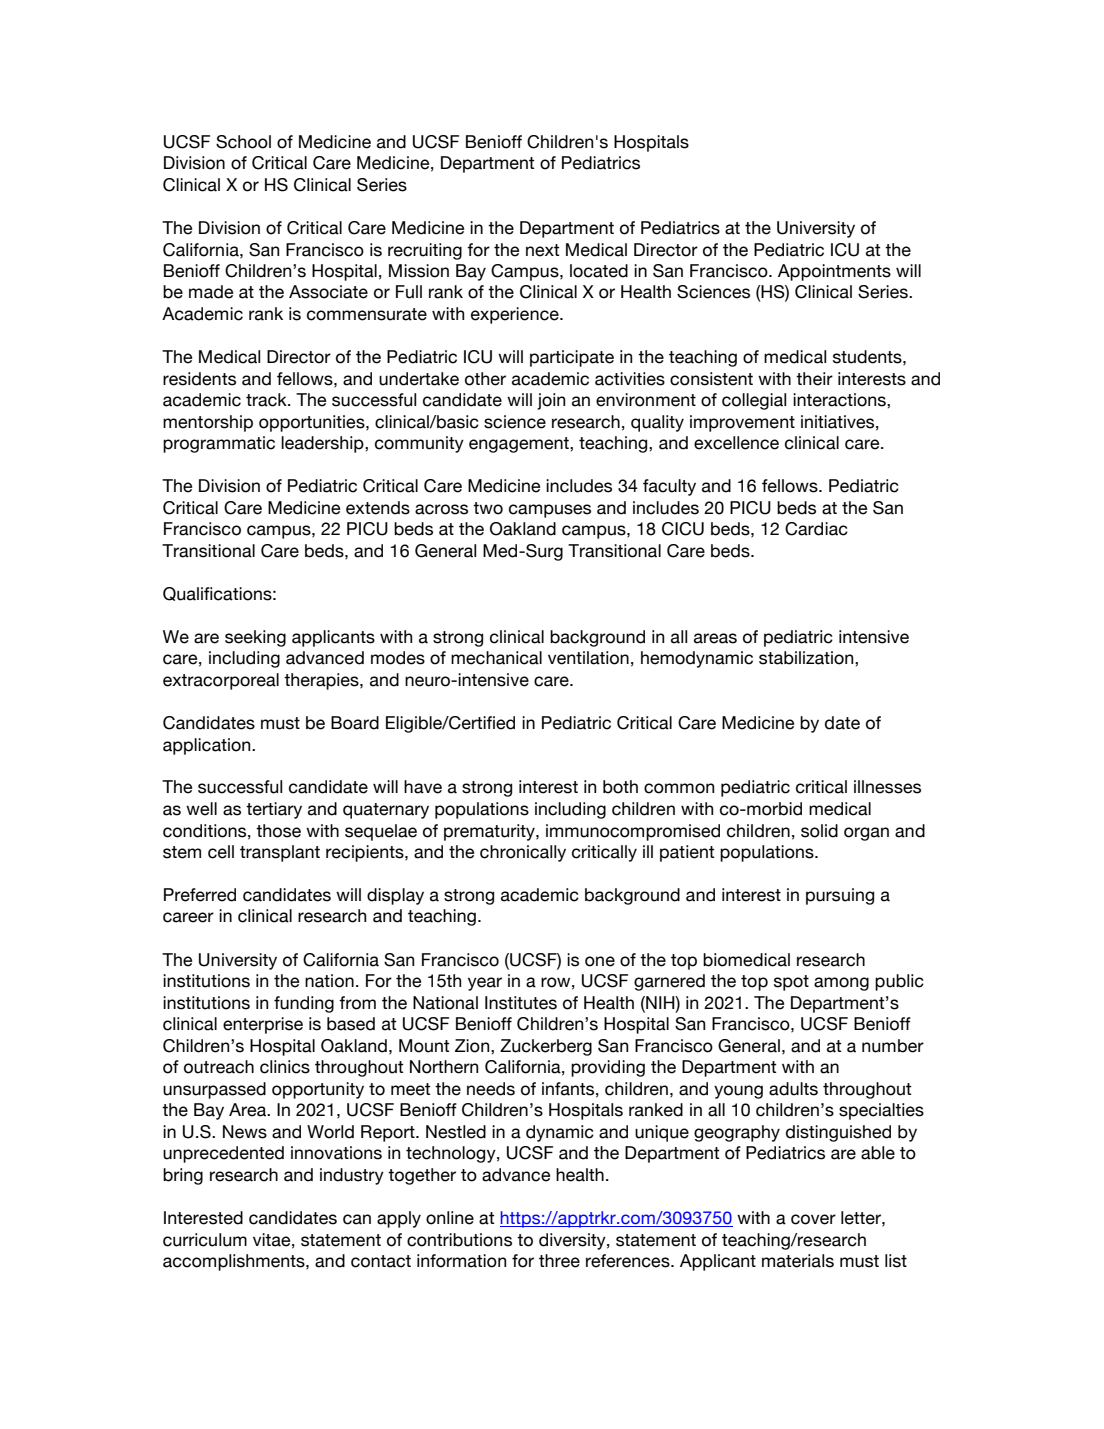 This screenshot has height=1429, width=1104. I want to click on extracorporeal, so click(221, 681).
